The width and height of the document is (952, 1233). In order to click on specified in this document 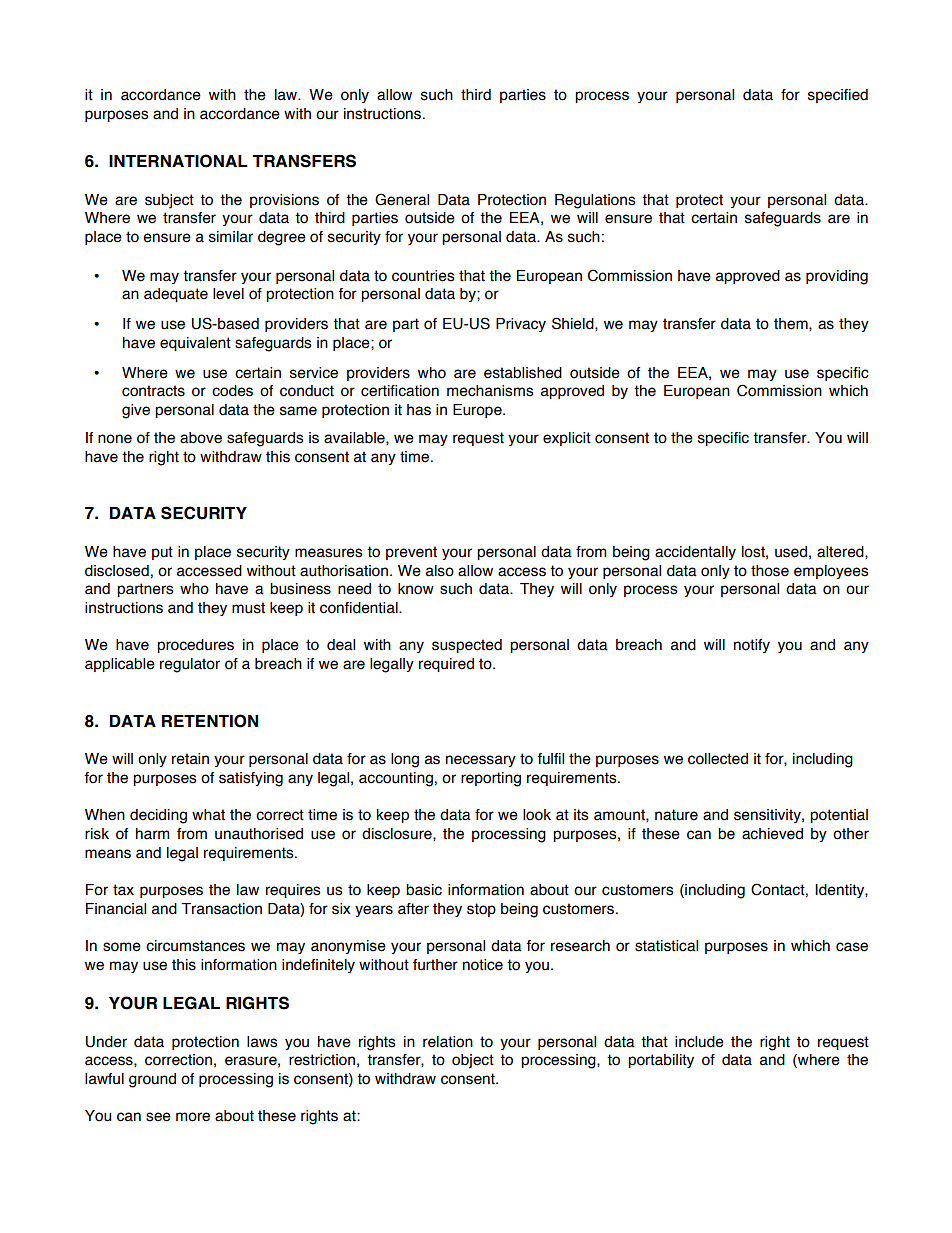, I will do `click(838, 96)`.
